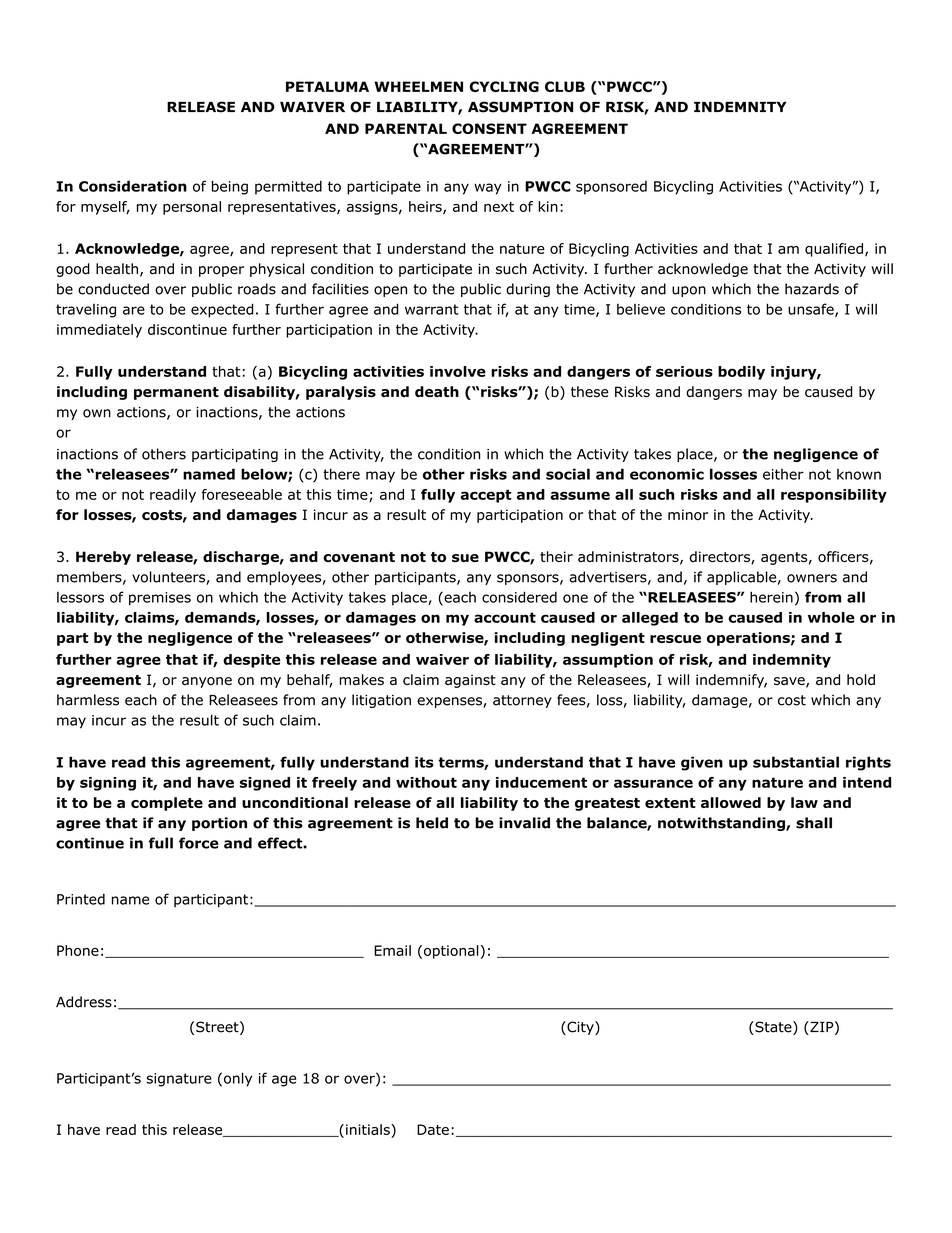 The image size is (952, 1233). Describe the element at coordinates (773, 1028) in the screenshot. I see `State` at that location.
